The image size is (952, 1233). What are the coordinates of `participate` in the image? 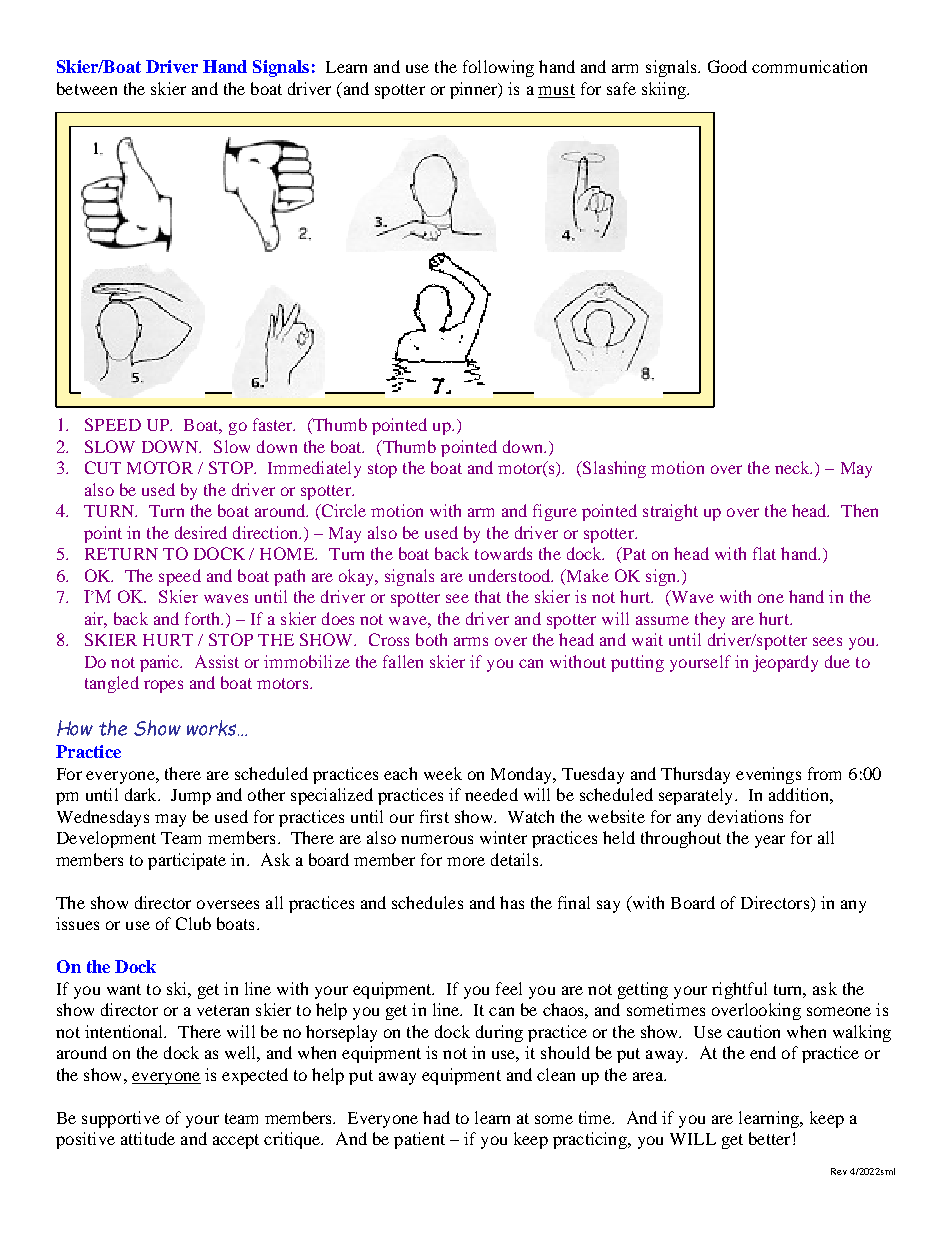 It's located at (187, 861).
